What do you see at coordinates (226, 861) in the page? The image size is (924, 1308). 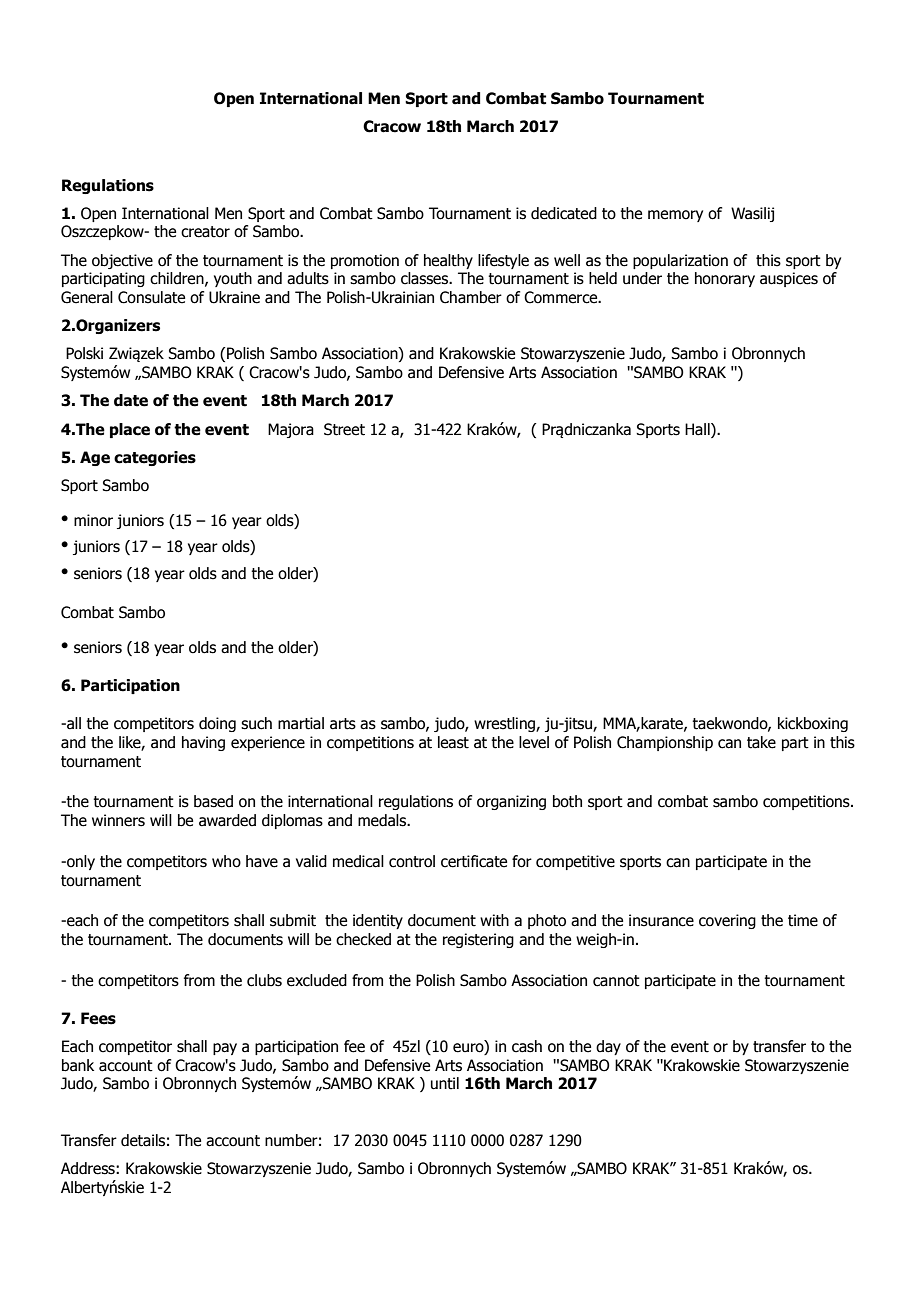 I see `who` at bounding box center [226, 861].
